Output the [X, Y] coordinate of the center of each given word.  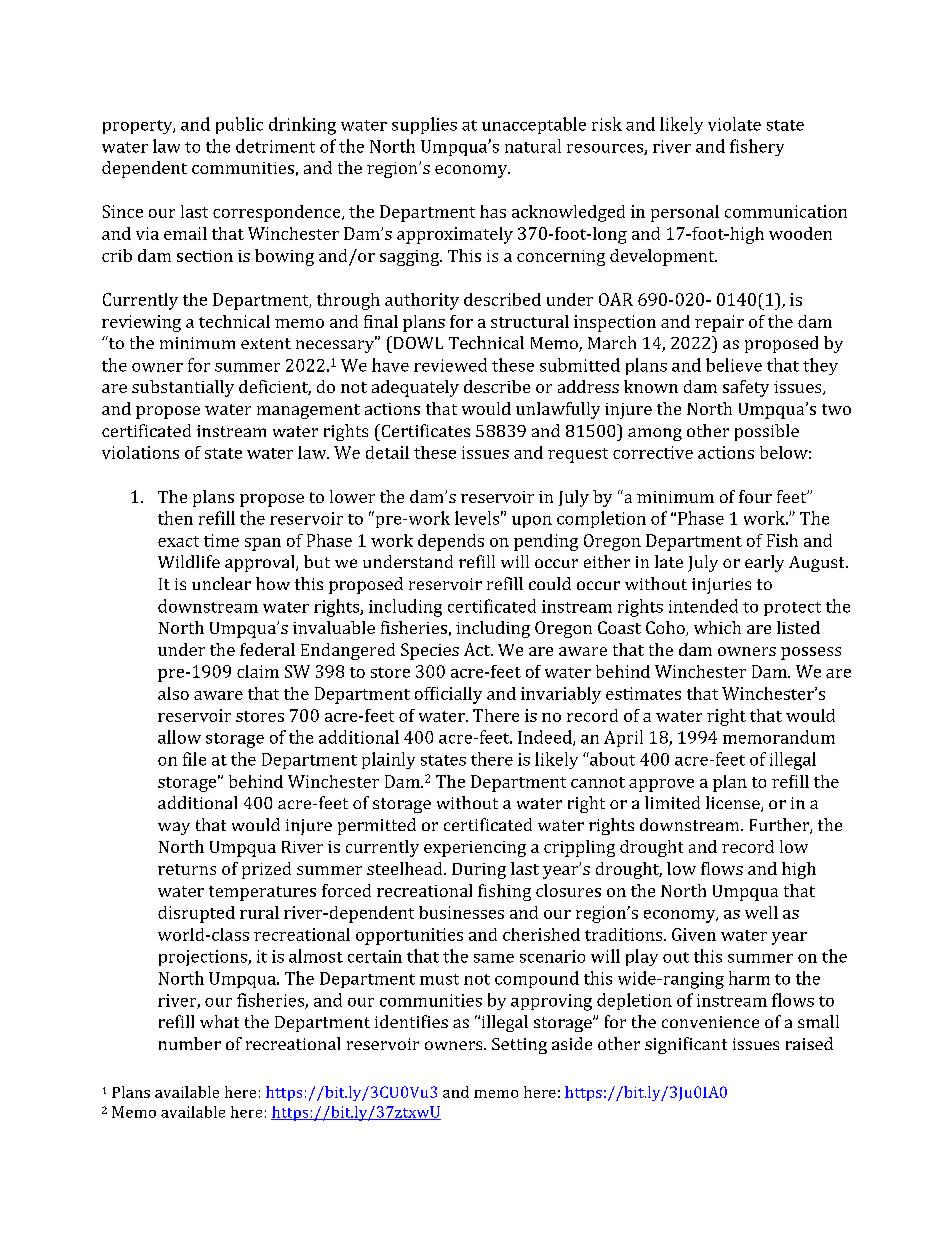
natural [533, 146]
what [219, 1021]
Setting [519, 1046]
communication [786, 211]
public [239, 125]
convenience [710, 1022]
